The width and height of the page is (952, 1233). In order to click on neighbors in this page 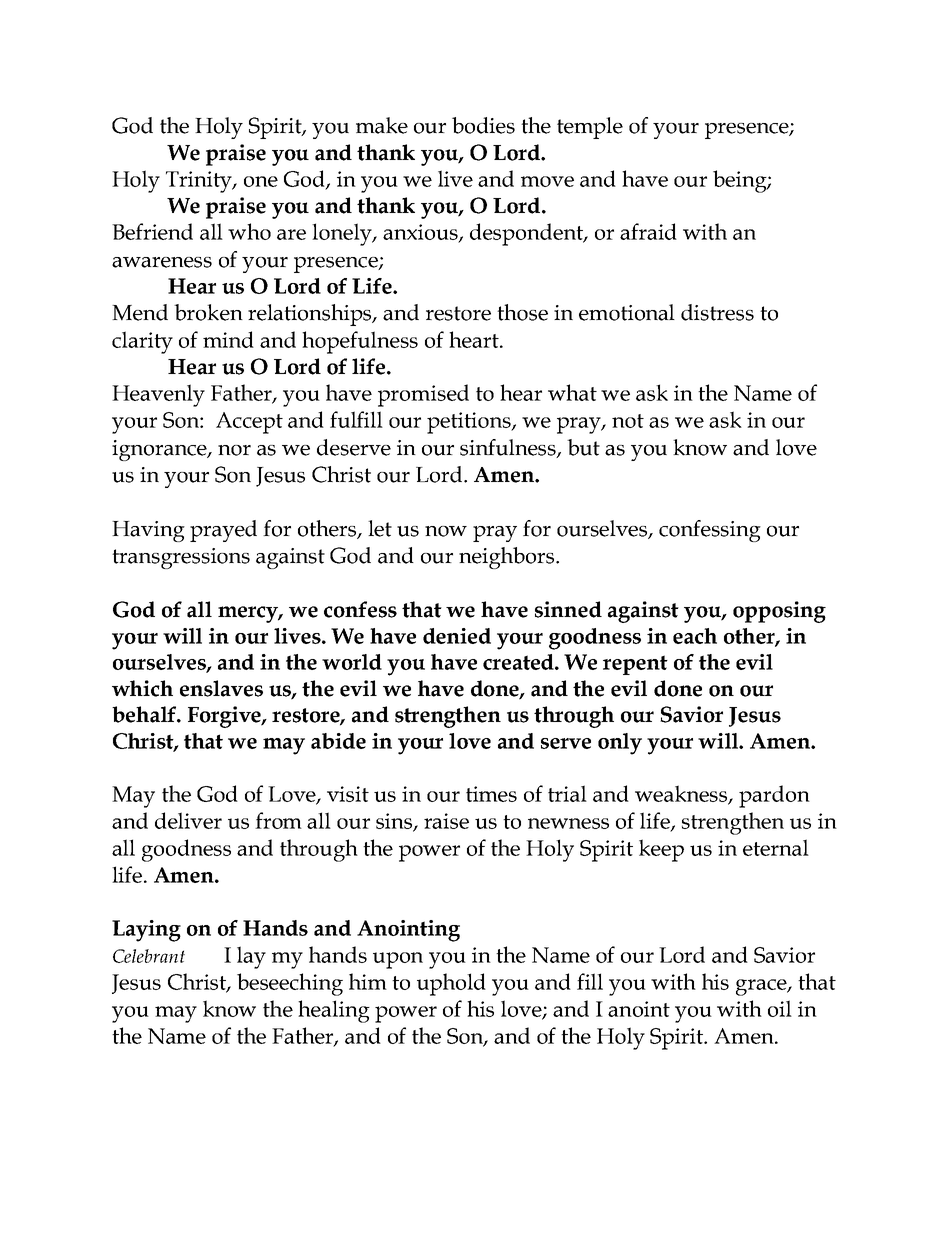, I will do `click(508, 558)`.
